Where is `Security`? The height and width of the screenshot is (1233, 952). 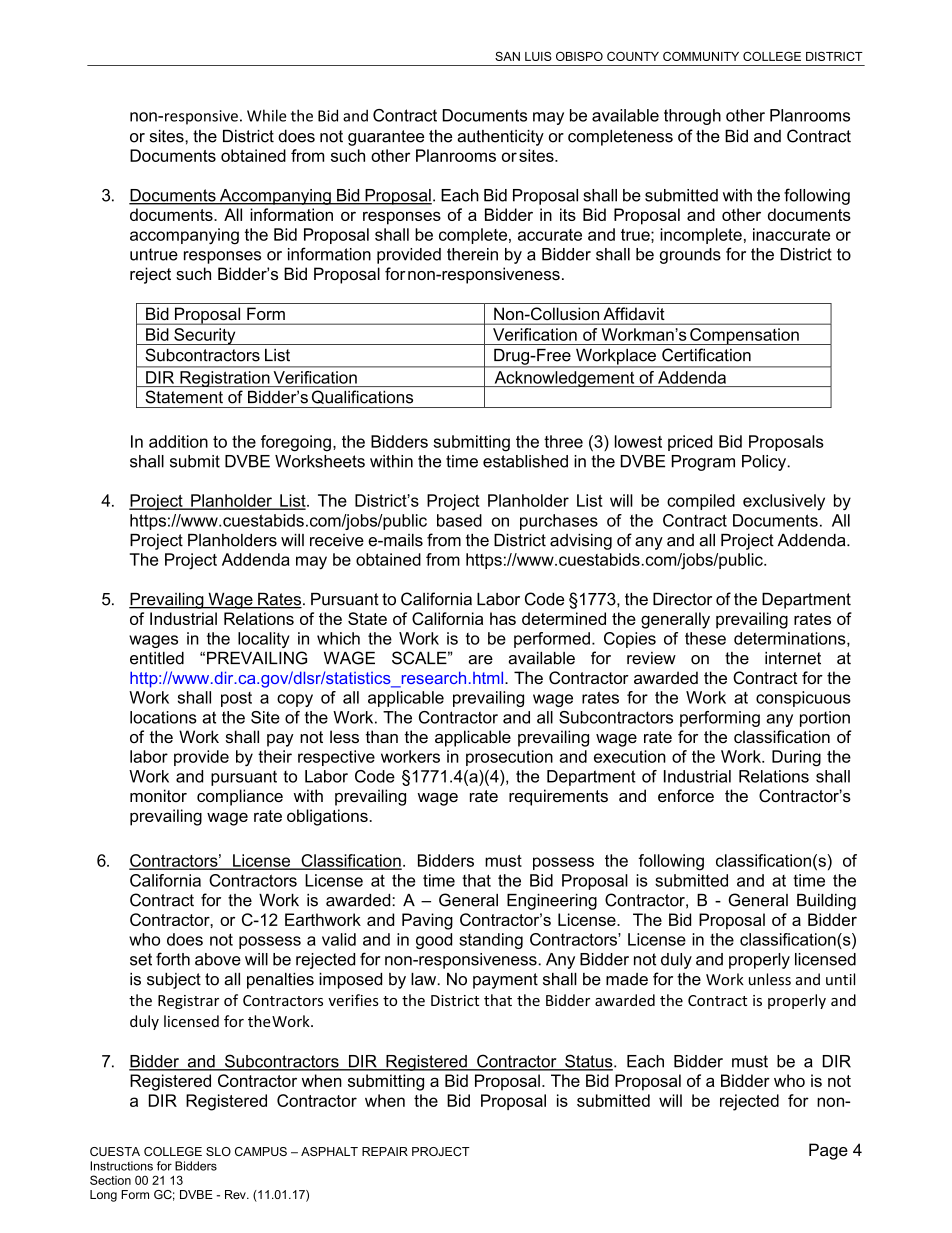
Security is located at coordinates (205, 336).
